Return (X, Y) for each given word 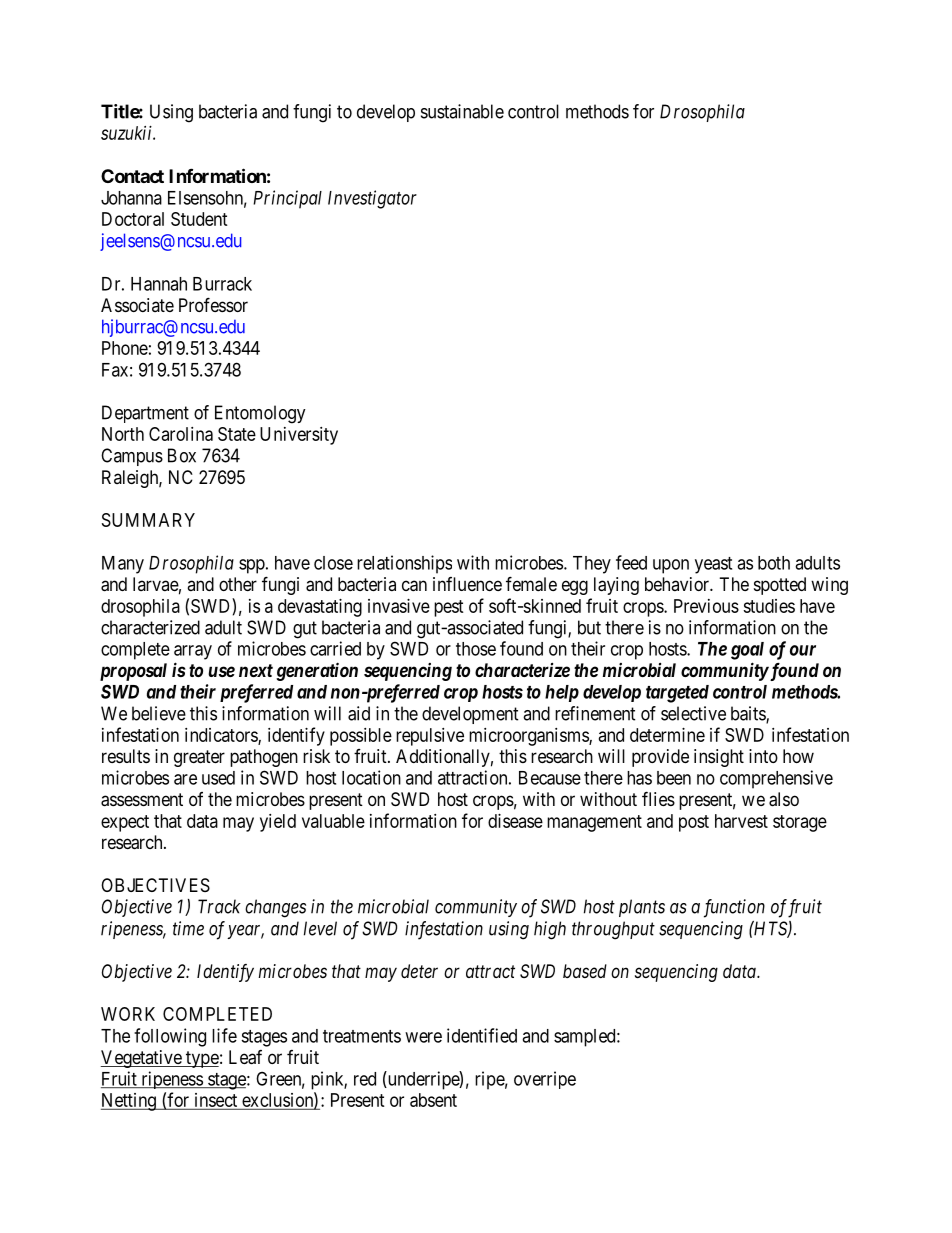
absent (433, 1100)
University (299, 436)
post (694, 823)
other (238, 584)
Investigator (372, 199)
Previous (706, 606)
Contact (132, 176)
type (201, 1059)
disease (515, 821)
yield (278, 823)
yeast (713, 565)
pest (449, 608)
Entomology (260, 414)
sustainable (462, 111)
